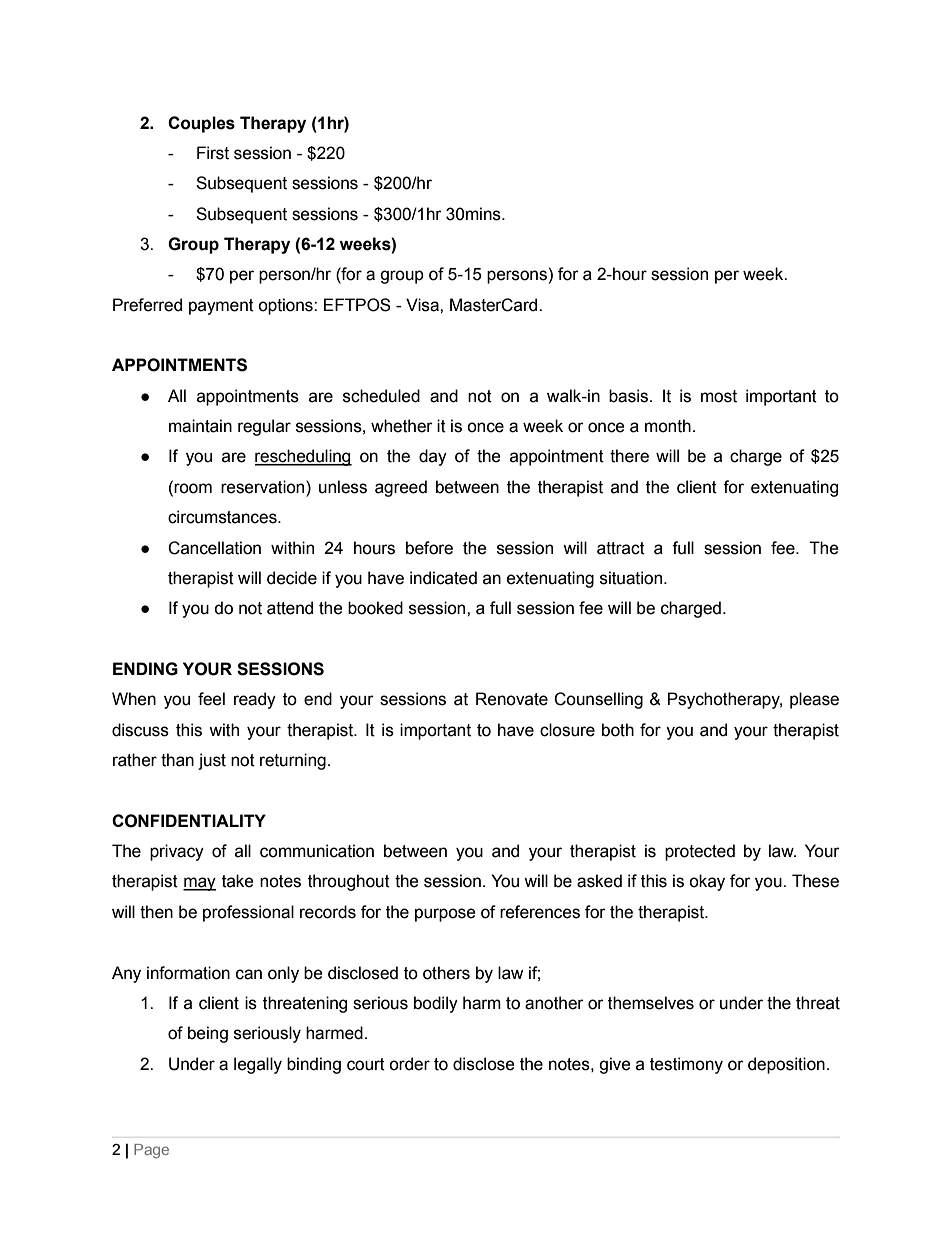 This page has width=952, height=1233. Describe the element at coordinates (151, 1151) in the page. I see `Page` at that location.
